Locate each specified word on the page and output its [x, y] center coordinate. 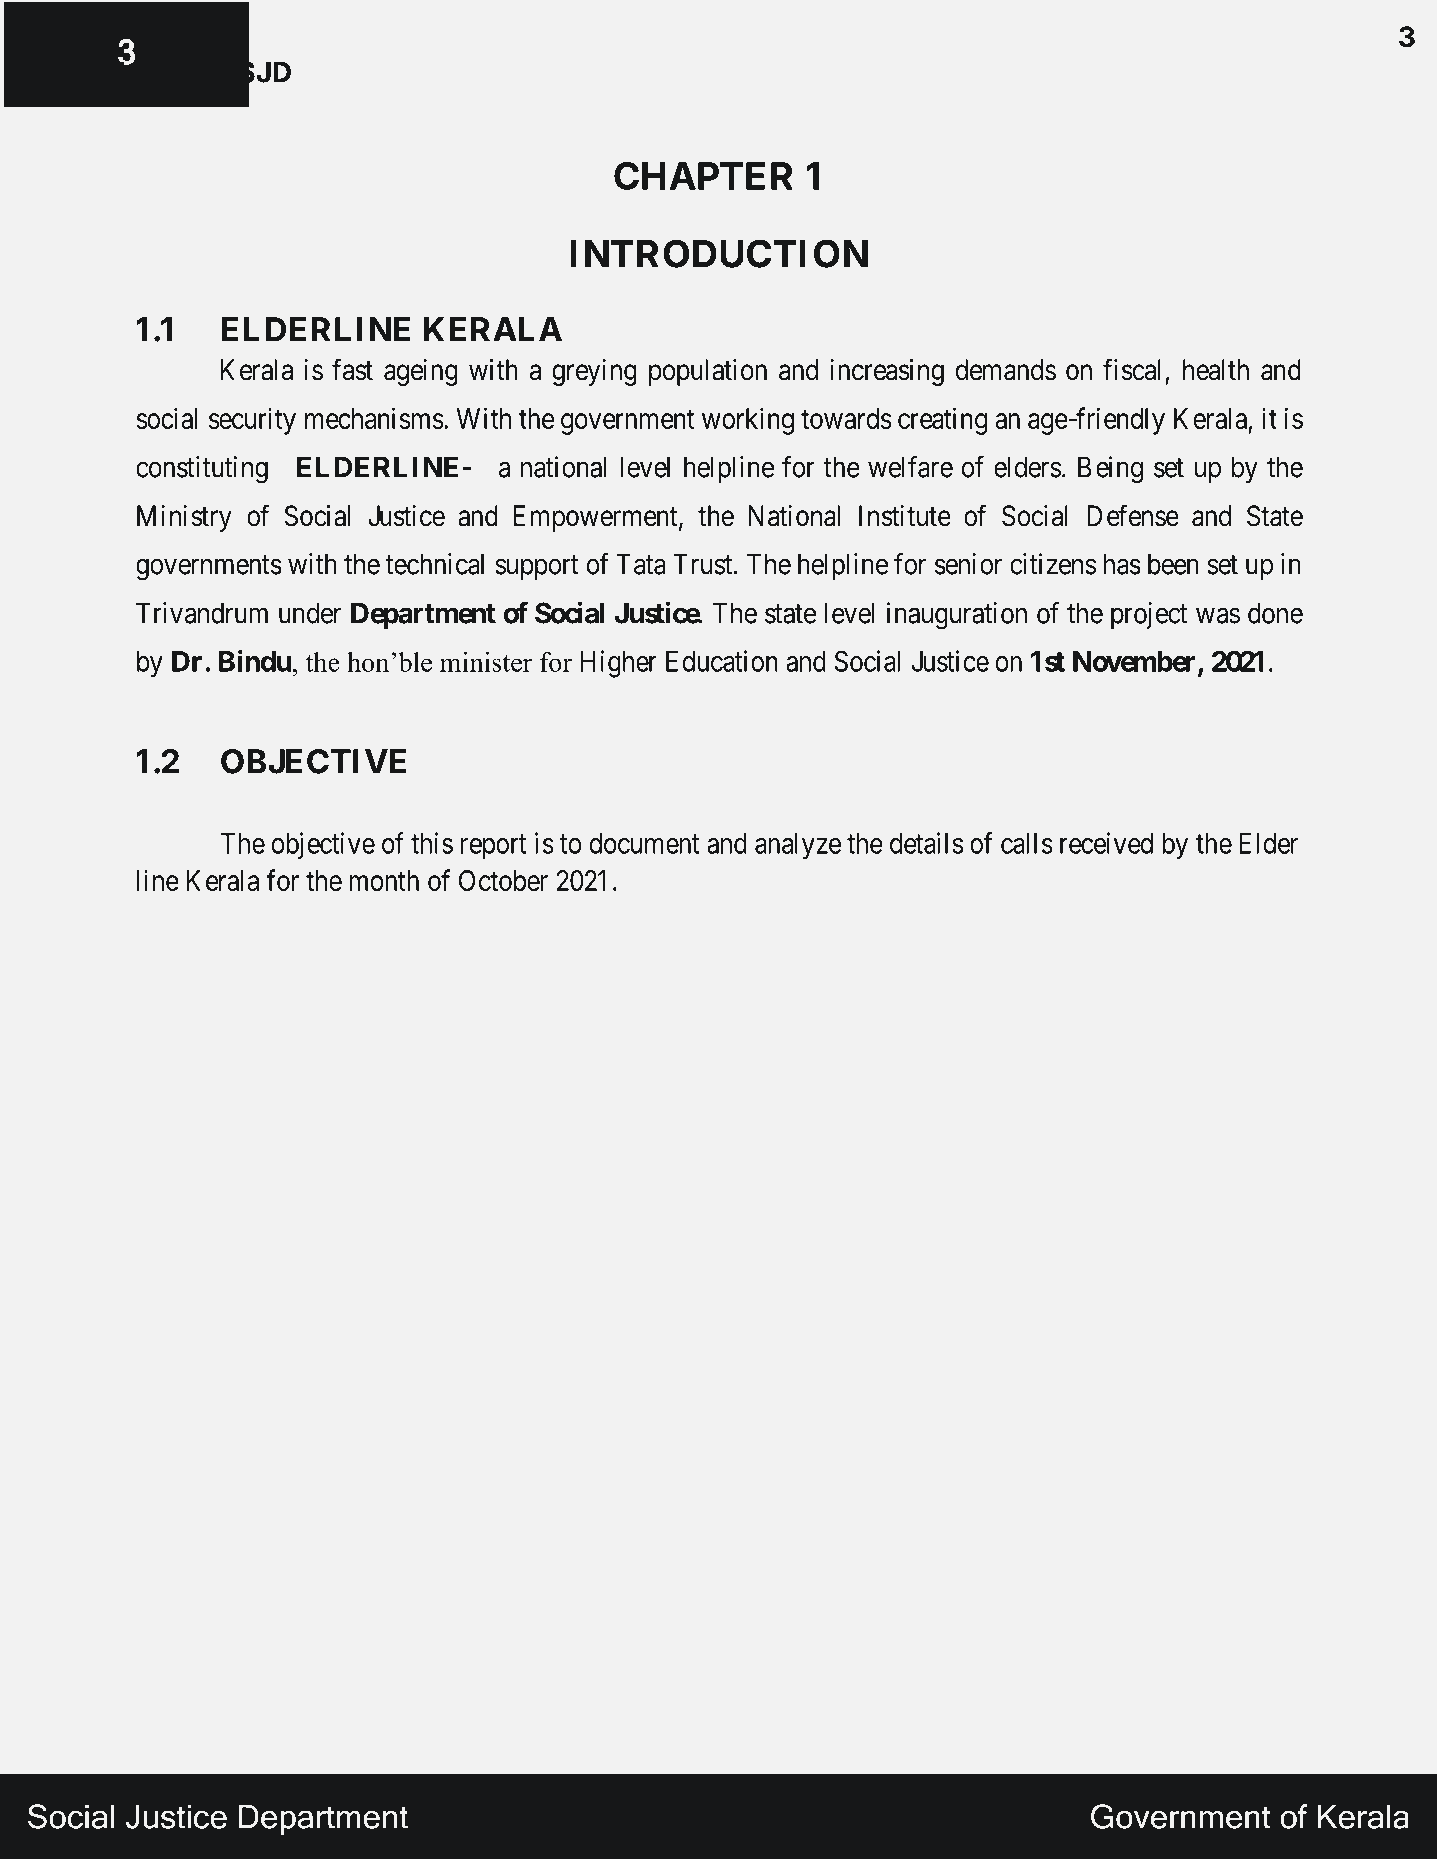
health [1216, 370]
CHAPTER [703, 176]
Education [722, 661]
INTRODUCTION [719, 253]
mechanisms [374, 418]
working [748, 421]
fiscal [1132, 369]
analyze [798, 846]
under [310, 613]
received [1106, 843]
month [384, 880]
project [1149, 615]
